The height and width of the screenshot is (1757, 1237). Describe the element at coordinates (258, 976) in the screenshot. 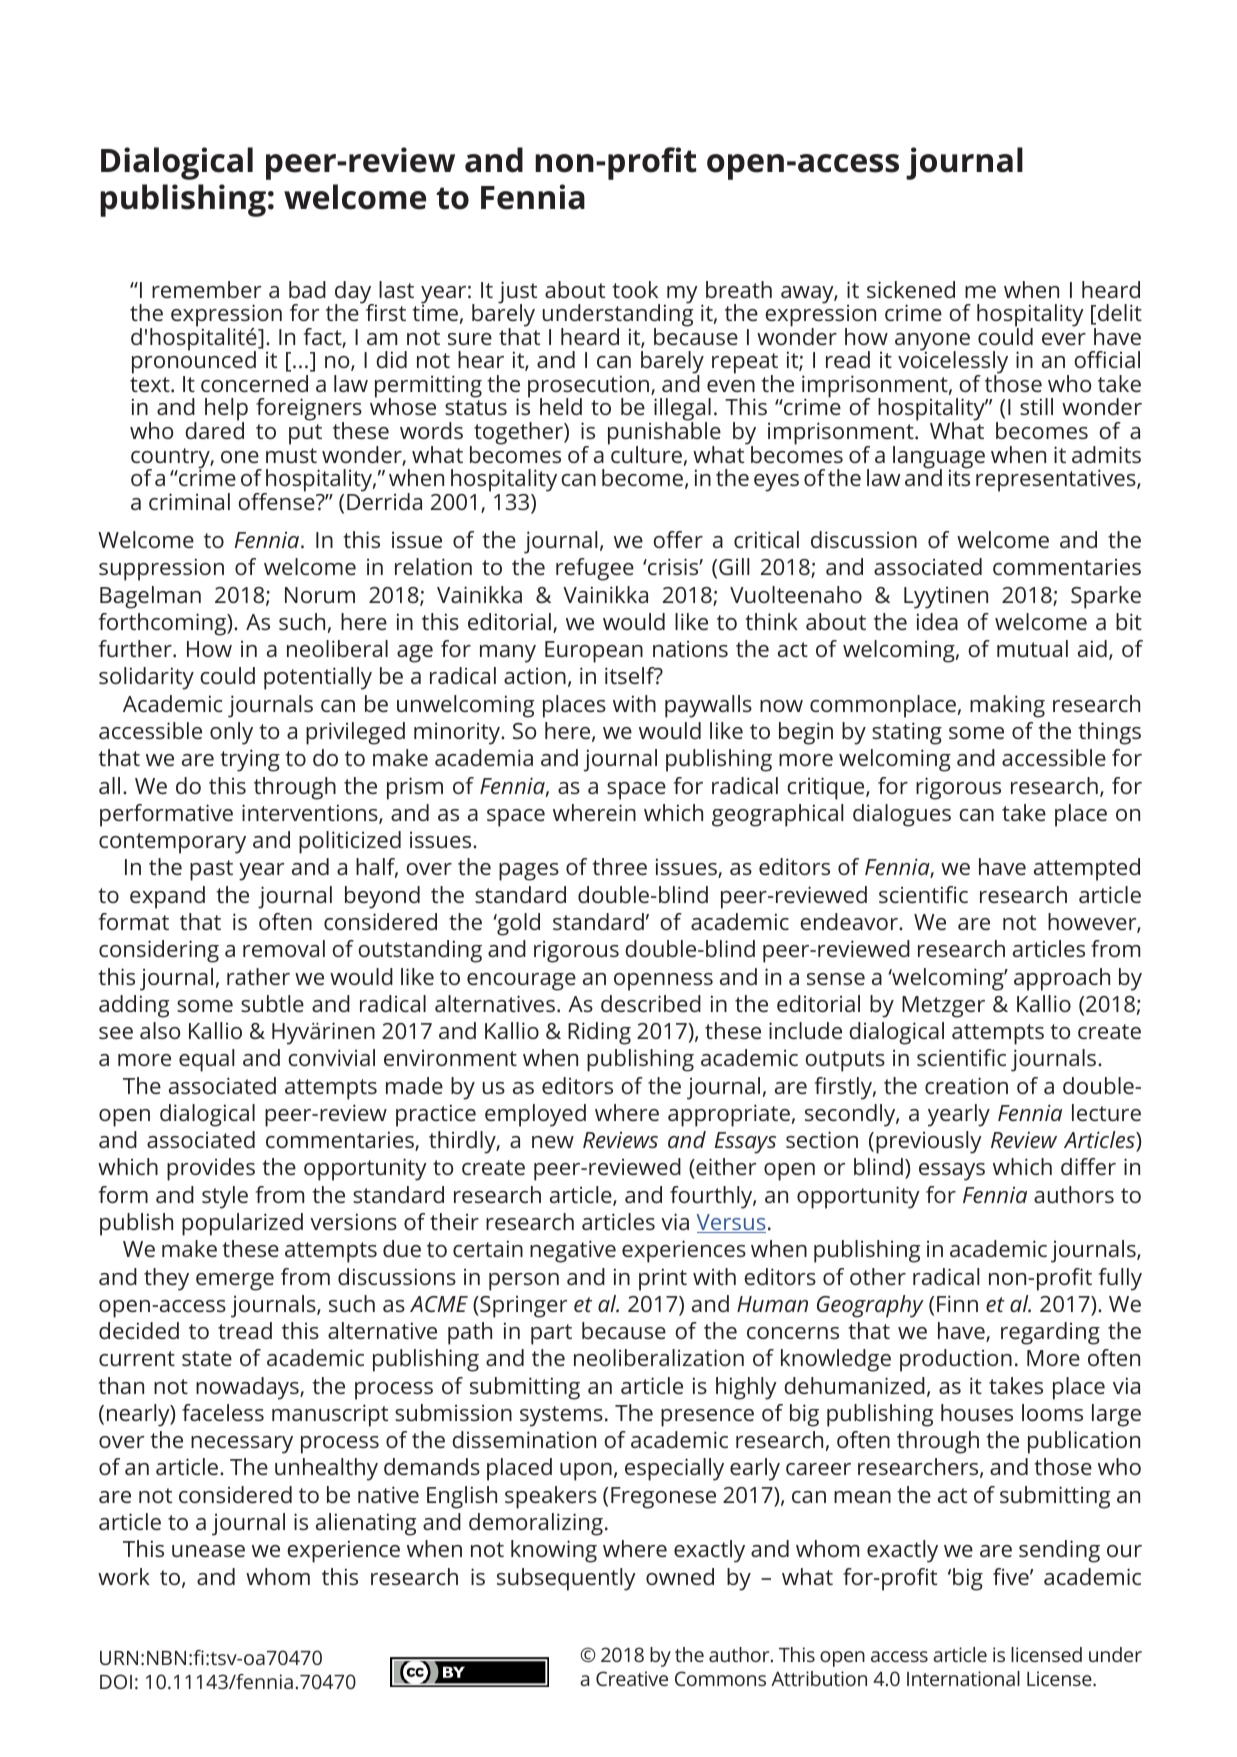

I see `rather` at that location.
